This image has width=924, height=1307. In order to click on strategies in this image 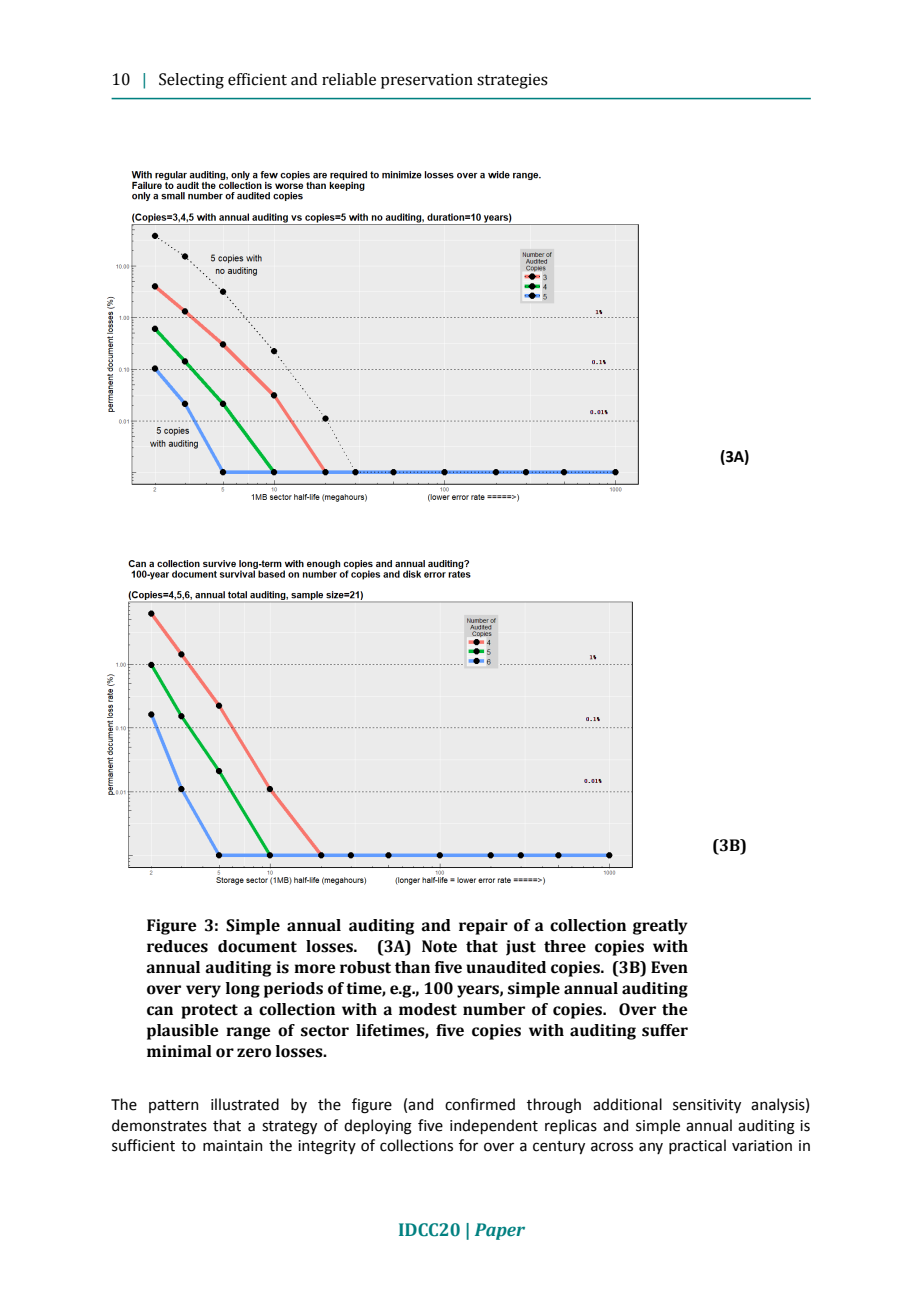, I will do `click(512, 81)`.
